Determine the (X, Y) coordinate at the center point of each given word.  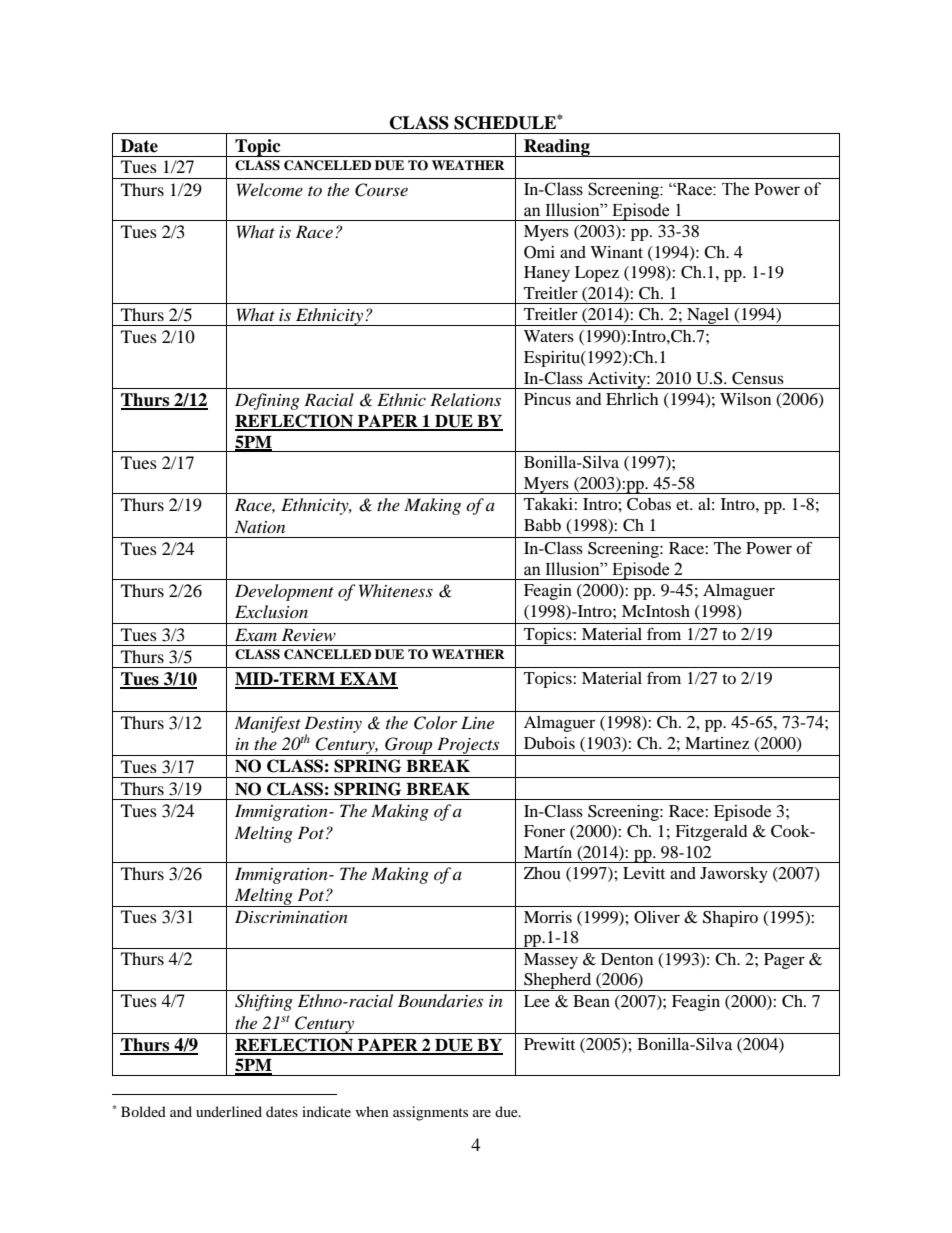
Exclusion (271, 611)
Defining (267, 401)
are (482, 1113)
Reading (557, 148)
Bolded (143, 1111)
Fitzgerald (711, 833)
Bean (591, 1001)
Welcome (270, 189)
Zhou (542, 873)
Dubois (549, 743)
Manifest (268, 724)
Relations (465, 399)
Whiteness (396, 590)
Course (381, 190)
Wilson (745, 399)
